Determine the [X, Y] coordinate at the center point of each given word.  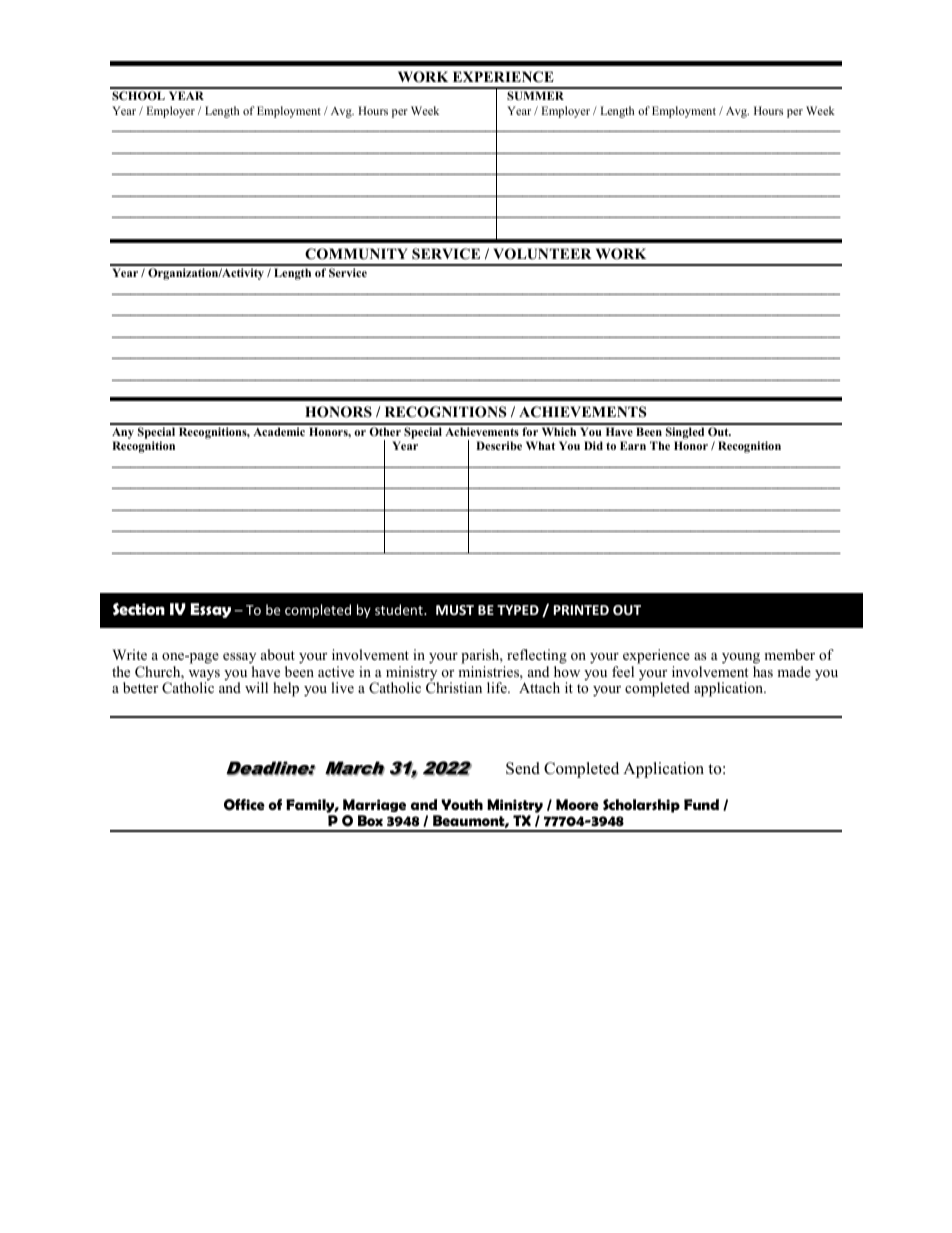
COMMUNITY [356, 254]
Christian [454, 687]
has [763, 671]
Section [139, 609]
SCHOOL [138, 95]
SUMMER [535, 95]
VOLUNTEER [542, 254]
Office [244, 805]
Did [593, 445]
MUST [455, 610]
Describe [499, 445]
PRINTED [581, 610]
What [540, 445]
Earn [633, 445]
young [741, 660]
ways [204, 676]
